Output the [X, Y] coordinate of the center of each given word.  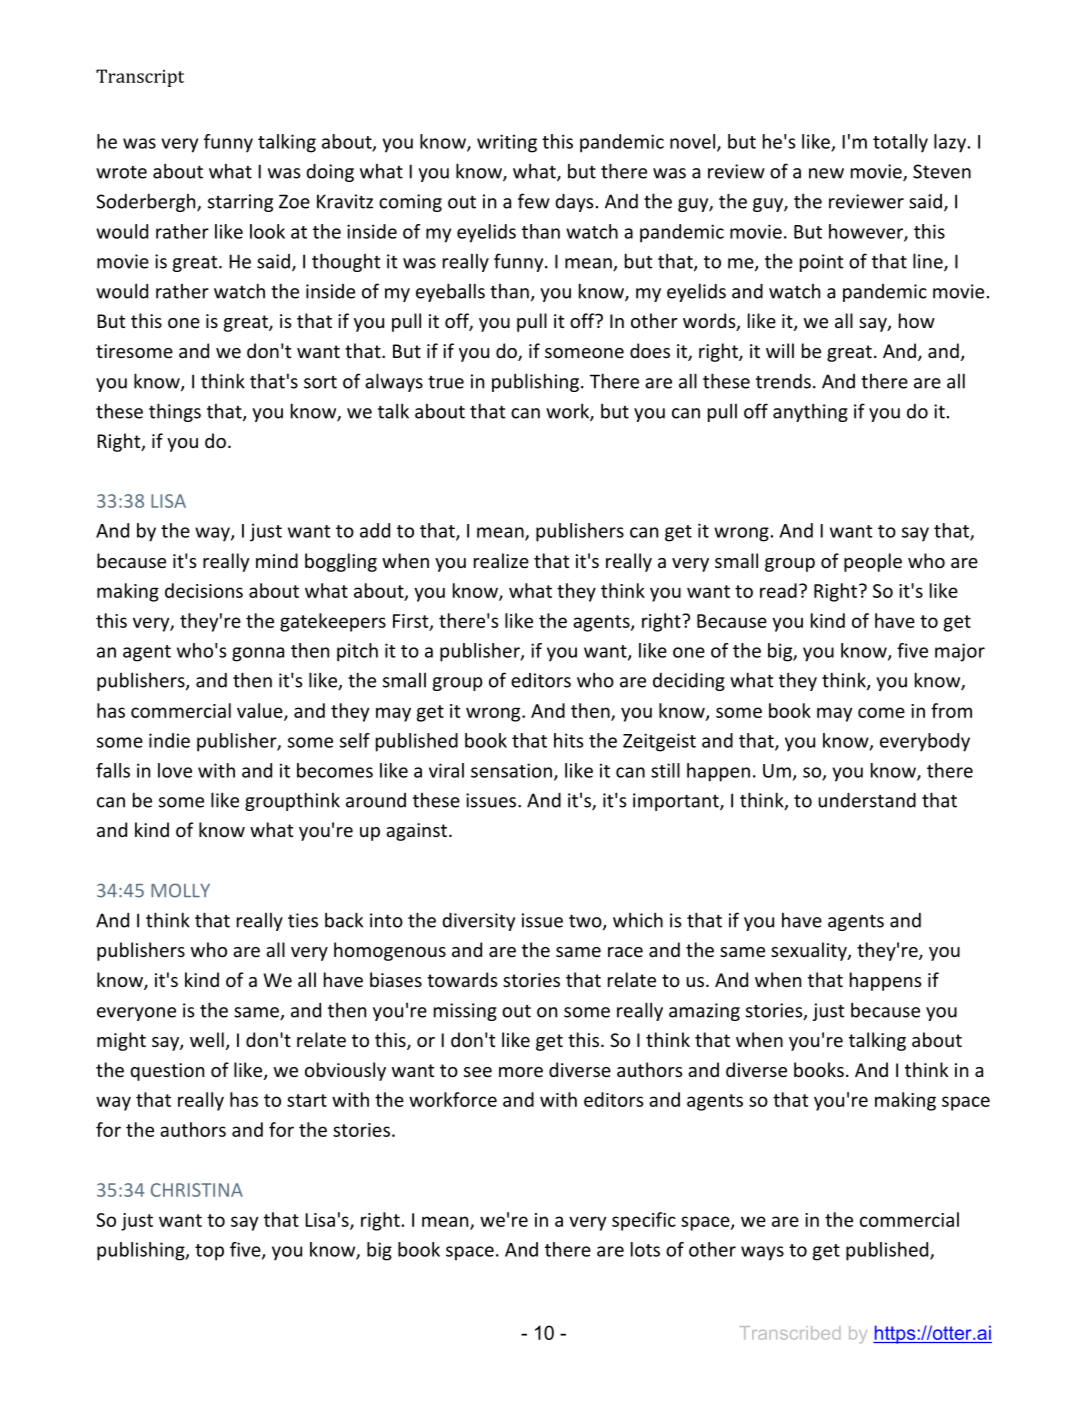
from [951, 710]
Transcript [140, 78]
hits [568, 740]
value [261, 711]
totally [900, 143]
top [209, 1252]
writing [507, 143]
